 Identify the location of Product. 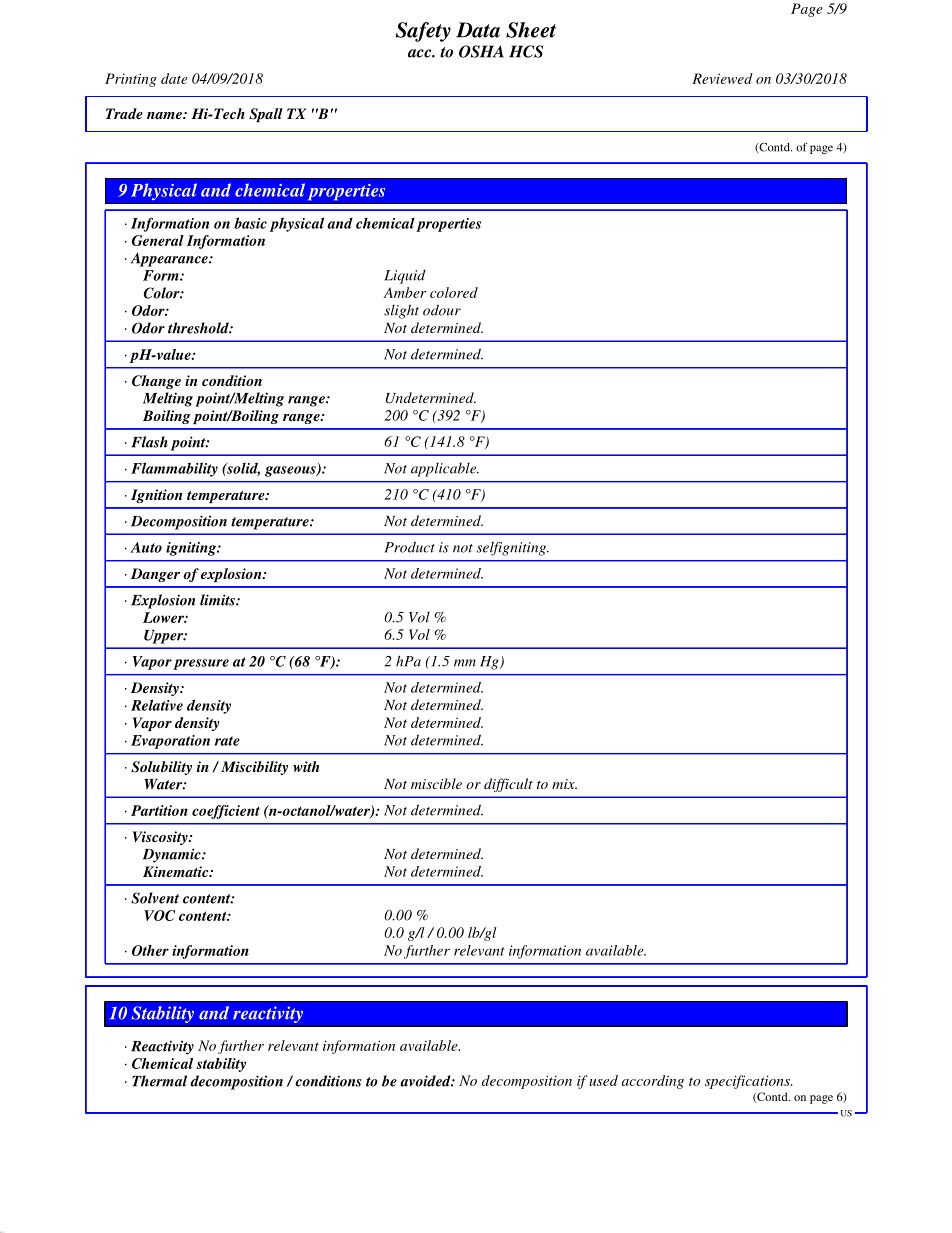
(410, 547).
